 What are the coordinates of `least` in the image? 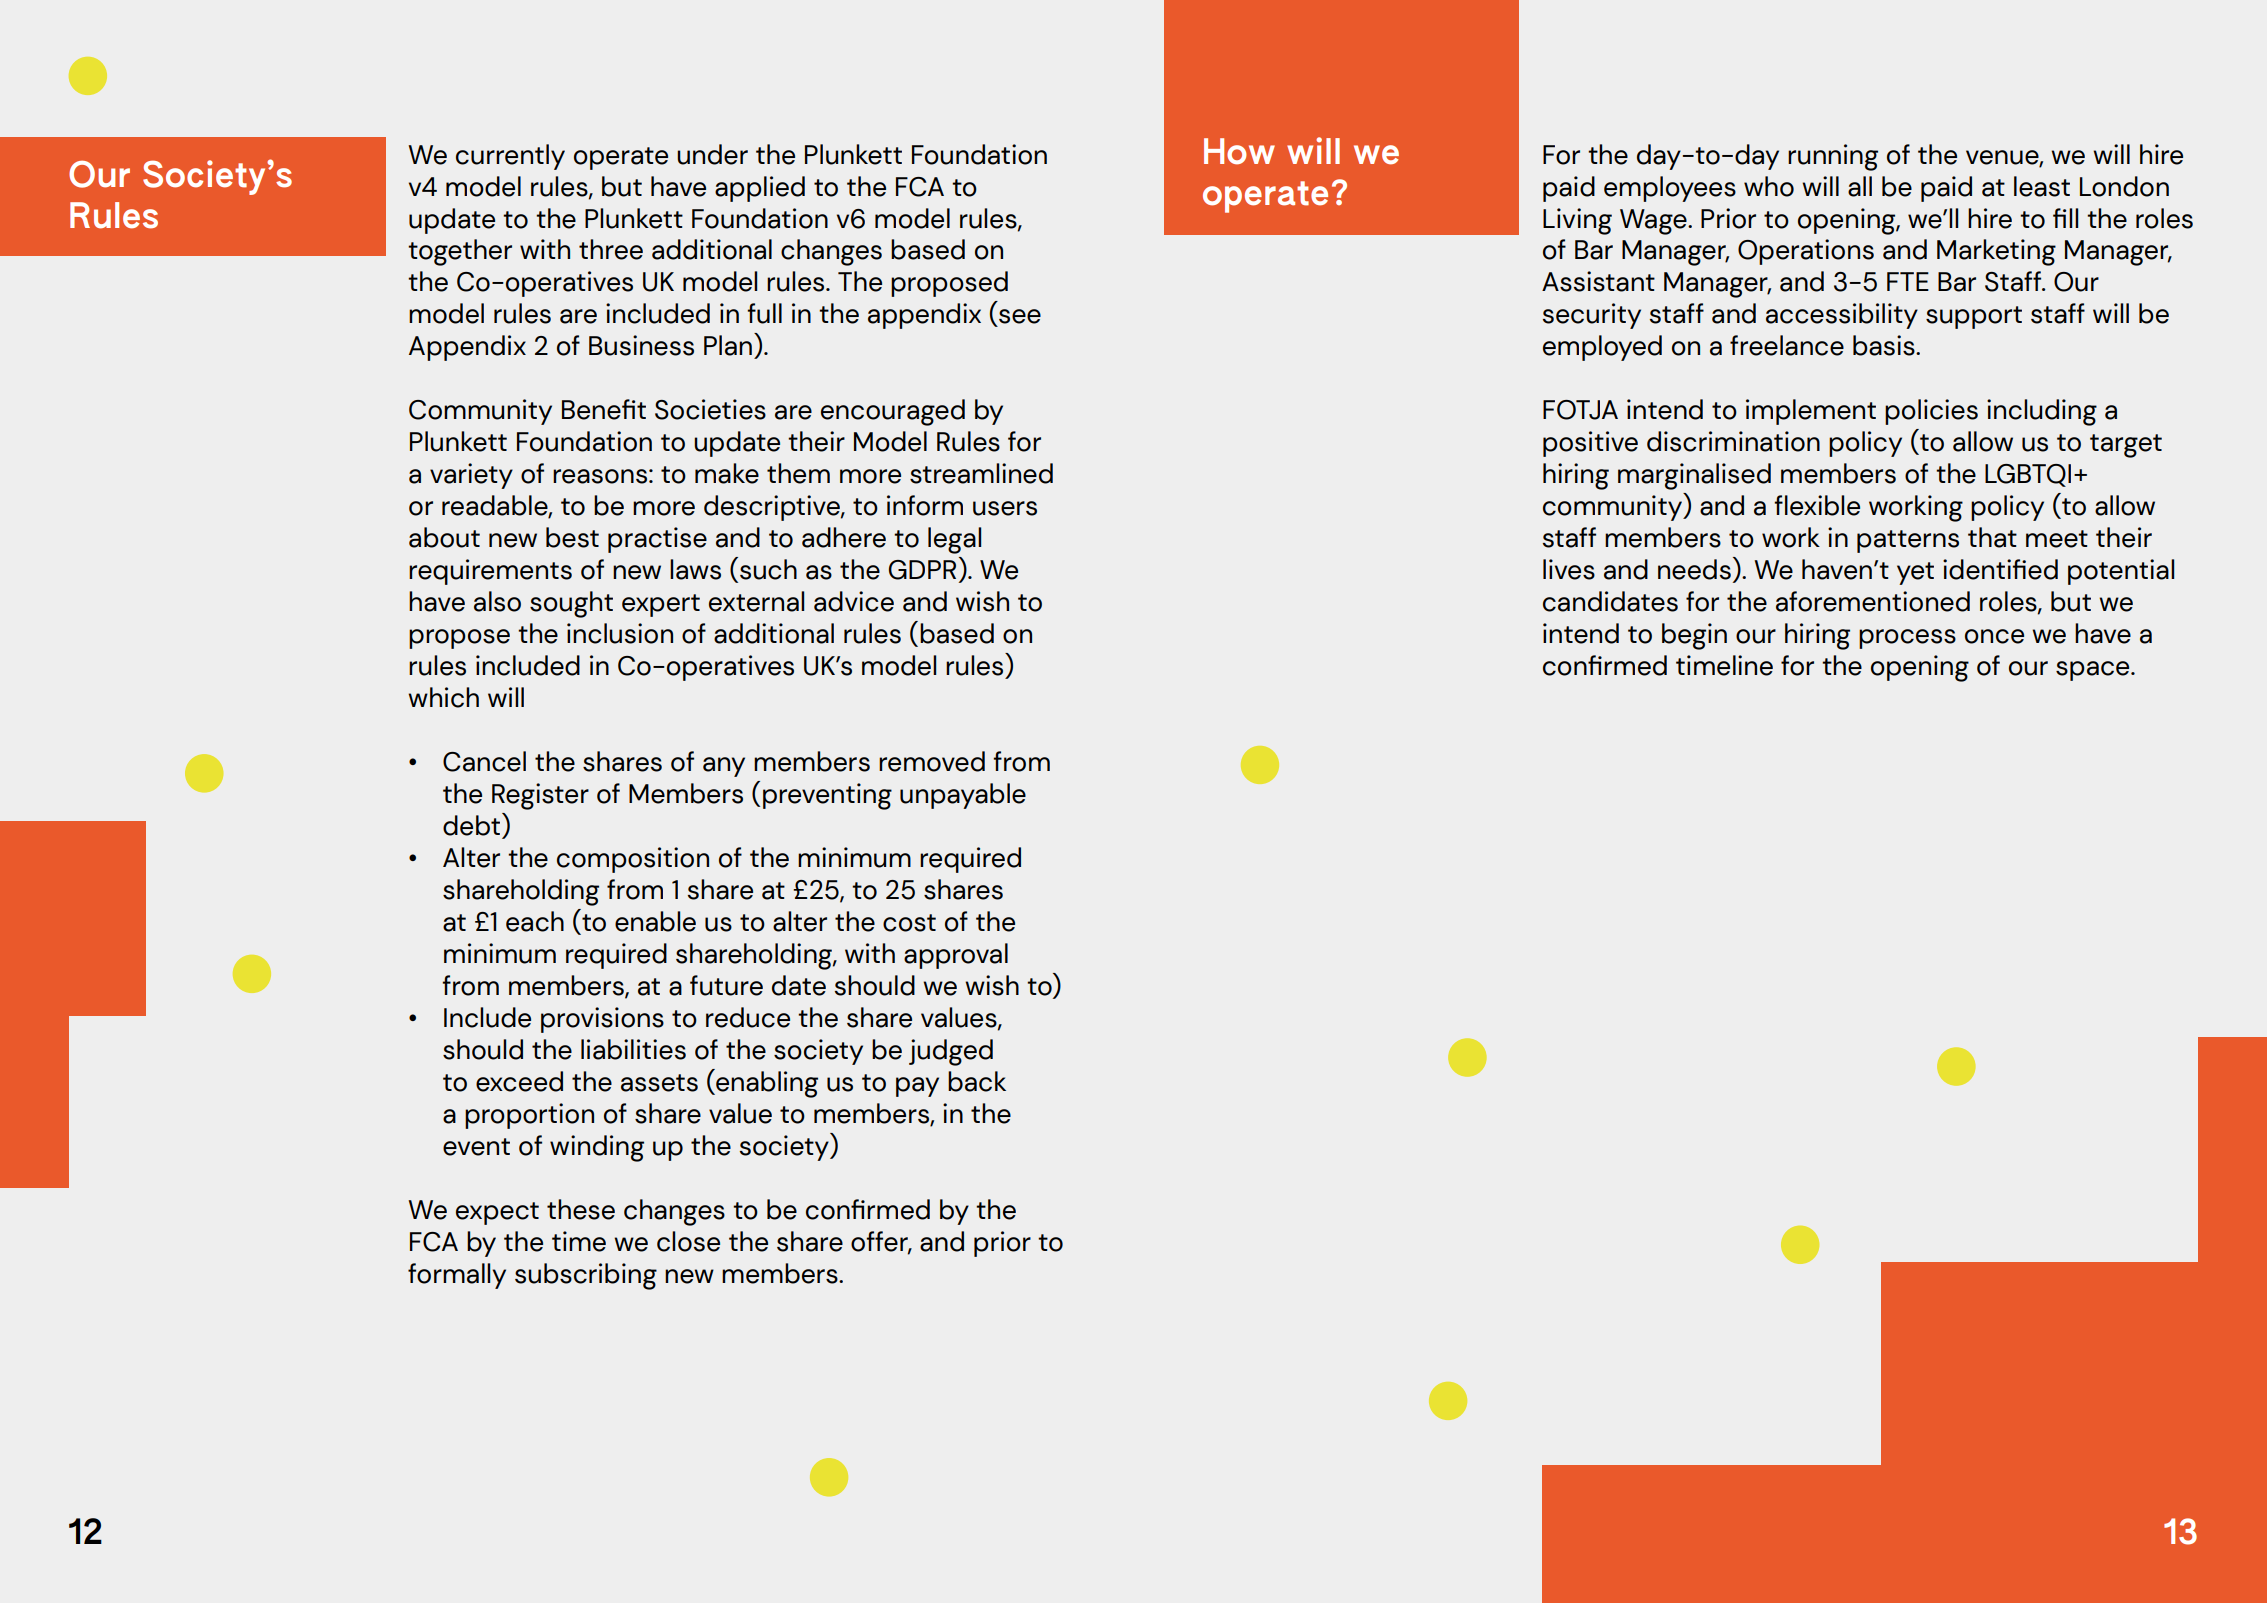 It's located at (2042, 186).
